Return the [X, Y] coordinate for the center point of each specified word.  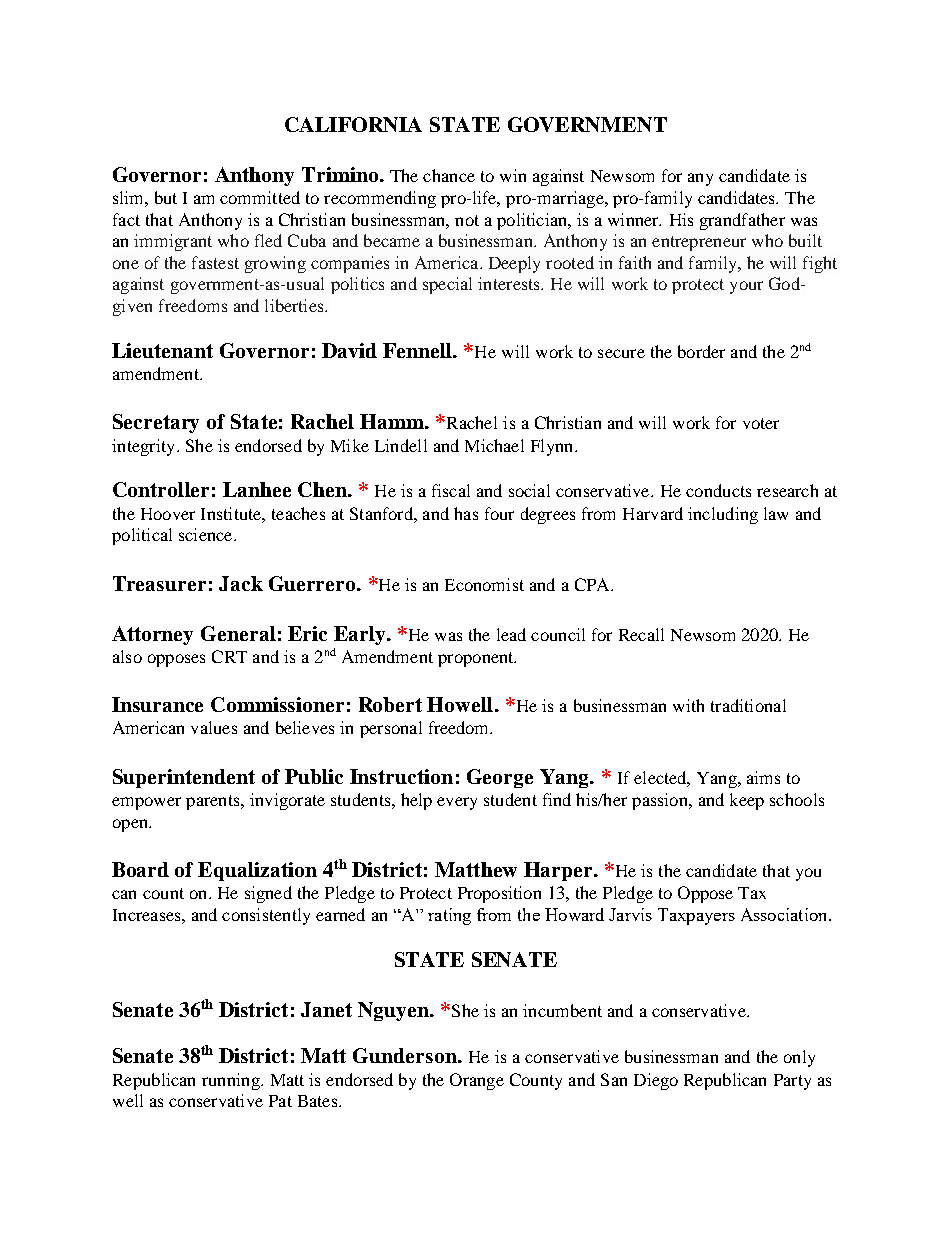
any [700, 179]
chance [449, 175]
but [166, 197]
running [232, 1081]
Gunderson [406, 1055]
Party [792, 1082]
